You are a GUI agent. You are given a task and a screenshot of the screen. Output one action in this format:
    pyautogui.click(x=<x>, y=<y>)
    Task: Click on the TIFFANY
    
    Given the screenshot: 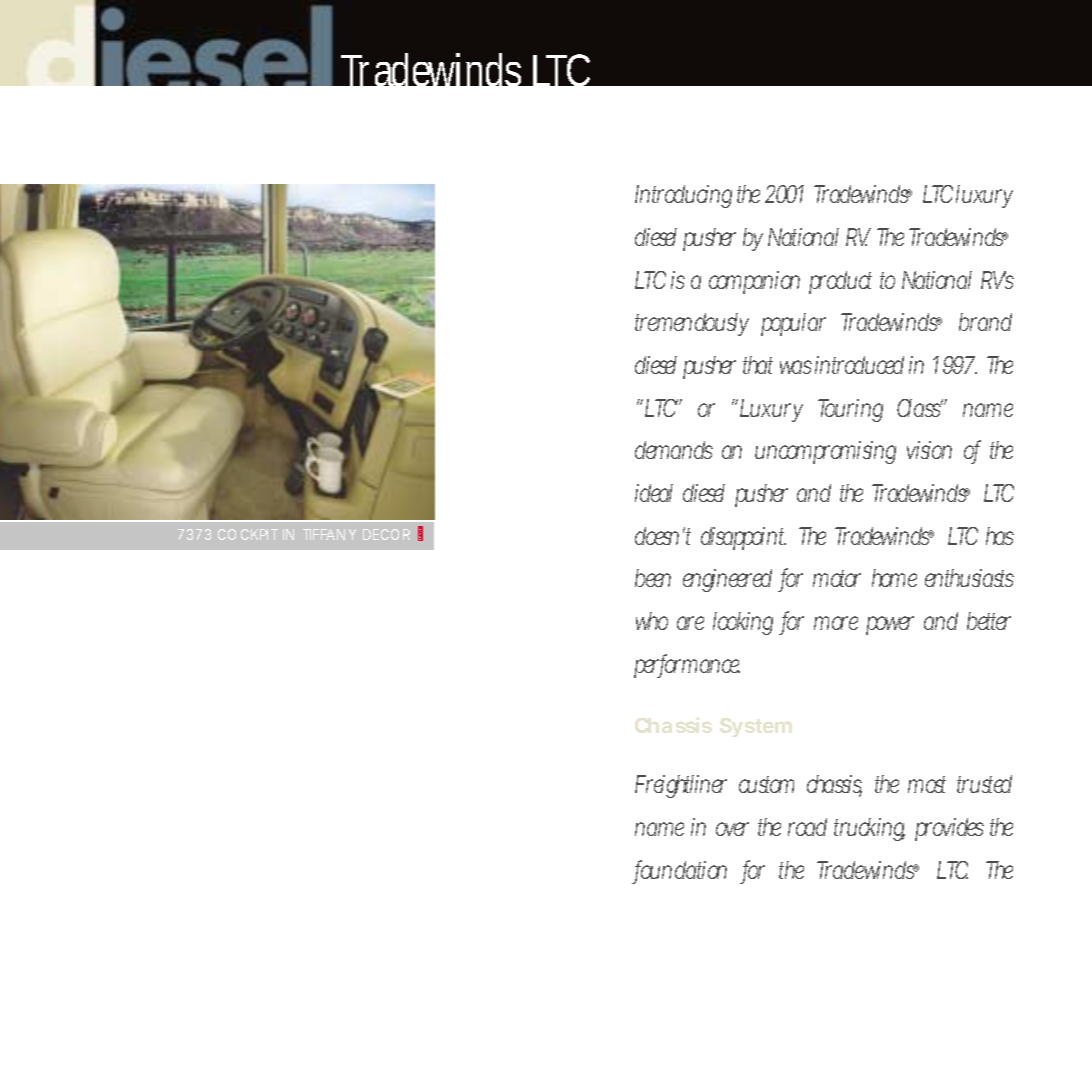 What is the action you would take?
    pyautogui.click(x=329, y=534)
